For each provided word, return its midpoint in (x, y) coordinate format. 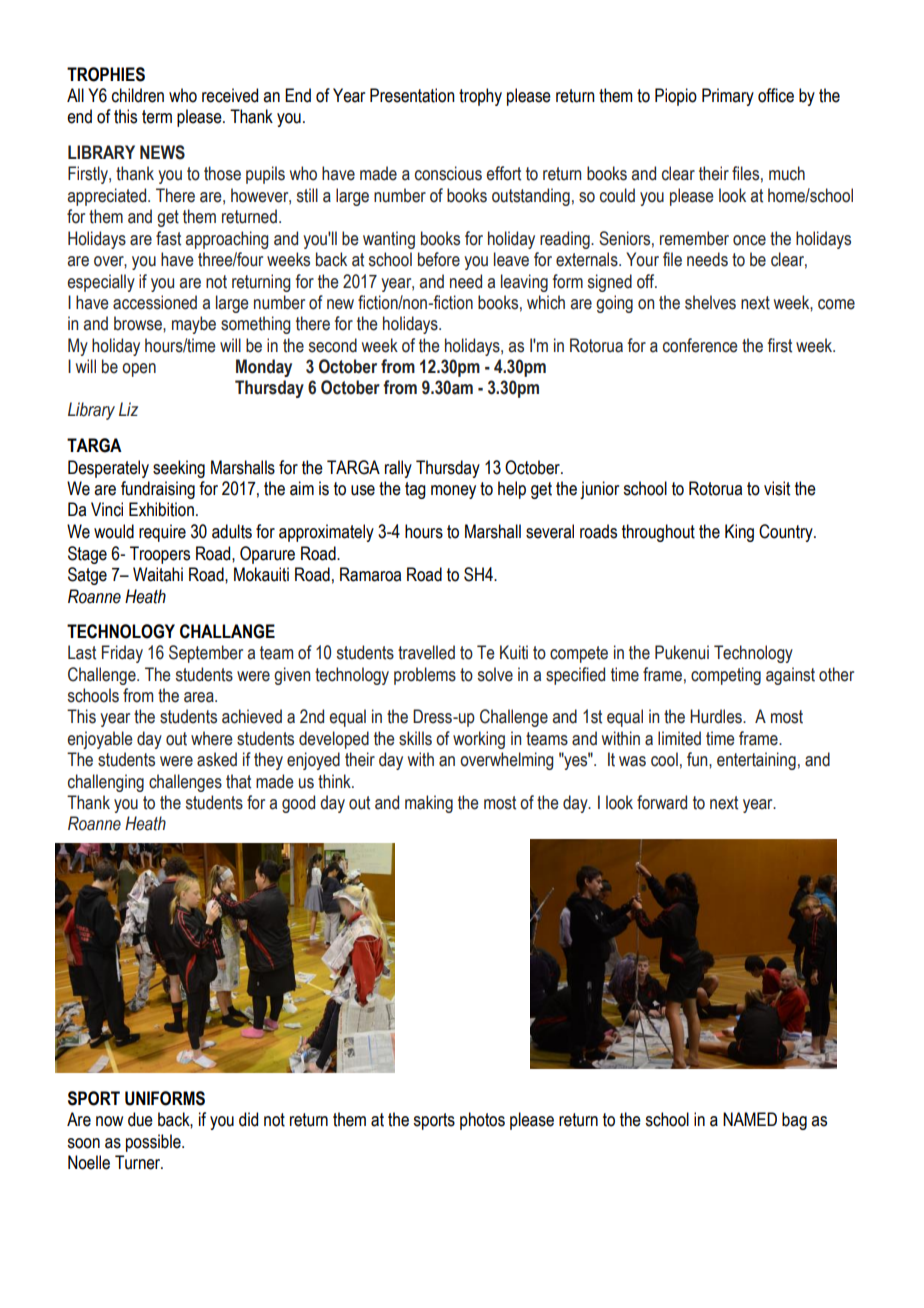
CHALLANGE (227, 631)
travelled (426, 652)
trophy (480, 97)
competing (726, 676)
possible (154, 1143)
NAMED (750, 1119)
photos (482, 1121)
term (157, 117)
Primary (728, 97)
